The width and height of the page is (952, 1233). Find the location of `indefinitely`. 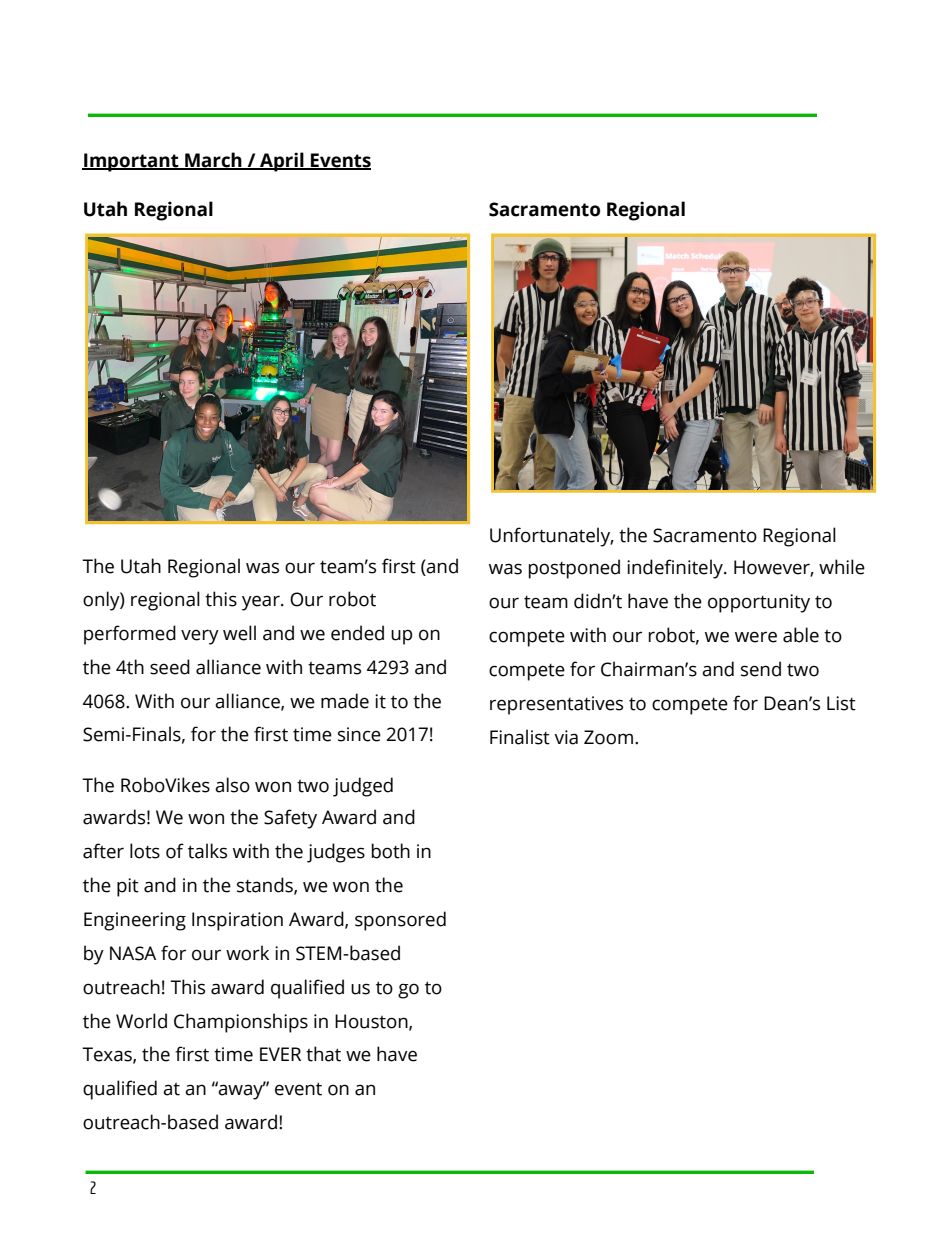

indefinitely is located at coordinates (676, 569).
